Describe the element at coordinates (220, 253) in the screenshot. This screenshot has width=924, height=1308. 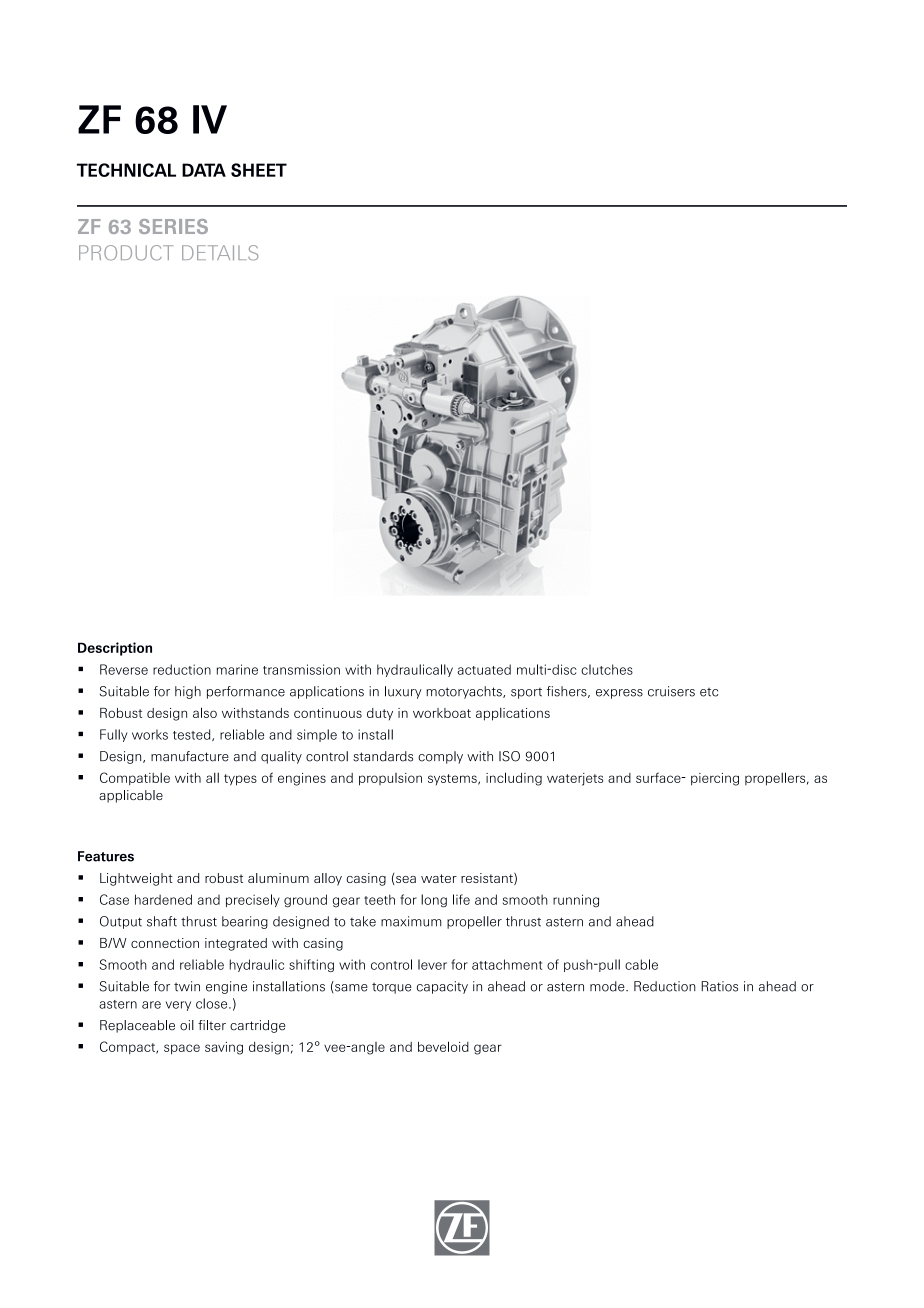
I see `DETAILS` at that location.
